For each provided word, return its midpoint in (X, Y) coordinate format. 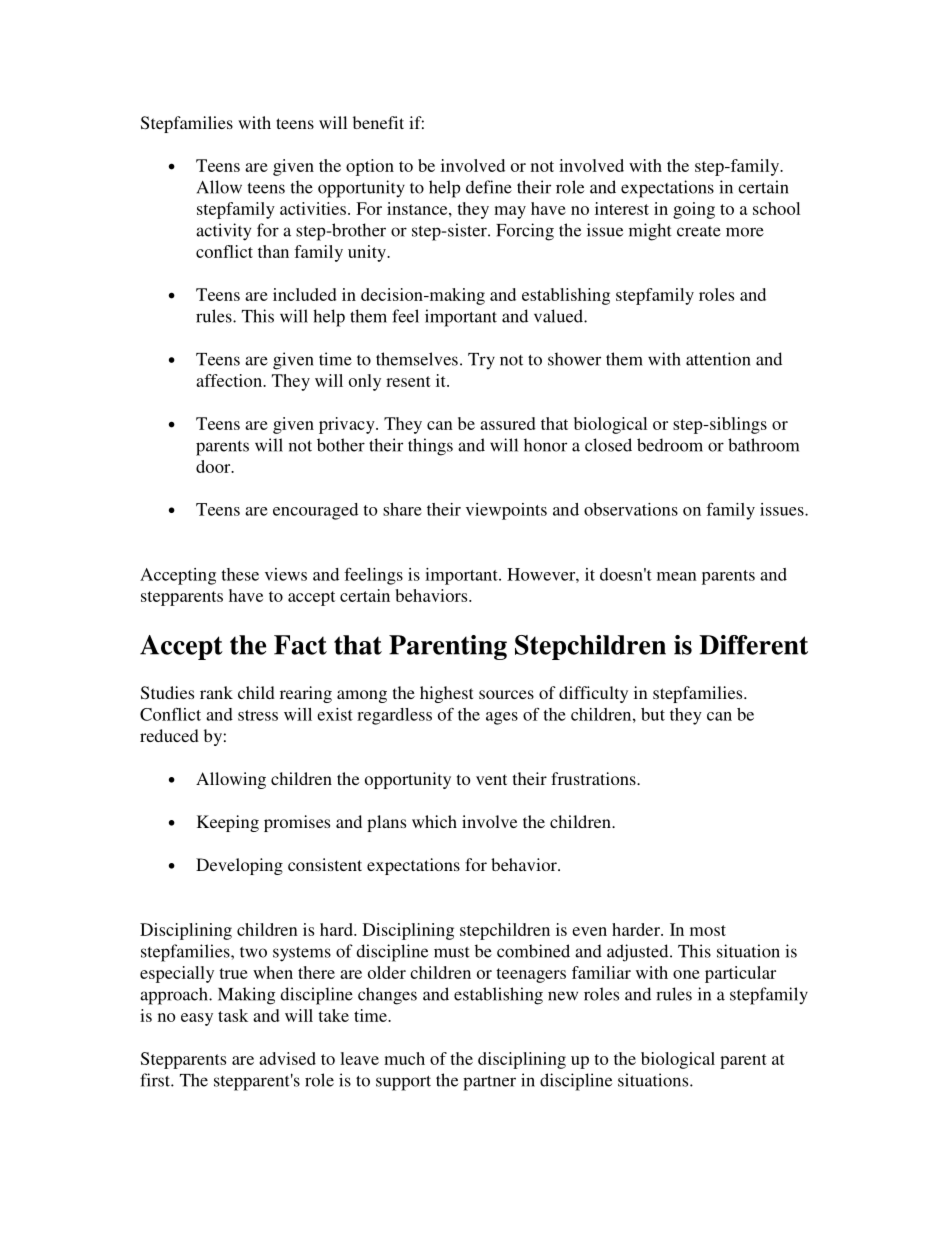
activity (223, 232)
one (686, 974)
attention (718, 359)
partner (489, 1083)
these (240, 574)
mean (677, 576)
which (434, 821)
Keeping (228, 823)
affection (230, 380)
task (233, 1015)
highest (446, 694)
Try (481, 361)
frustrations (594, 778)
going (694, 210)
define (489, 187)
